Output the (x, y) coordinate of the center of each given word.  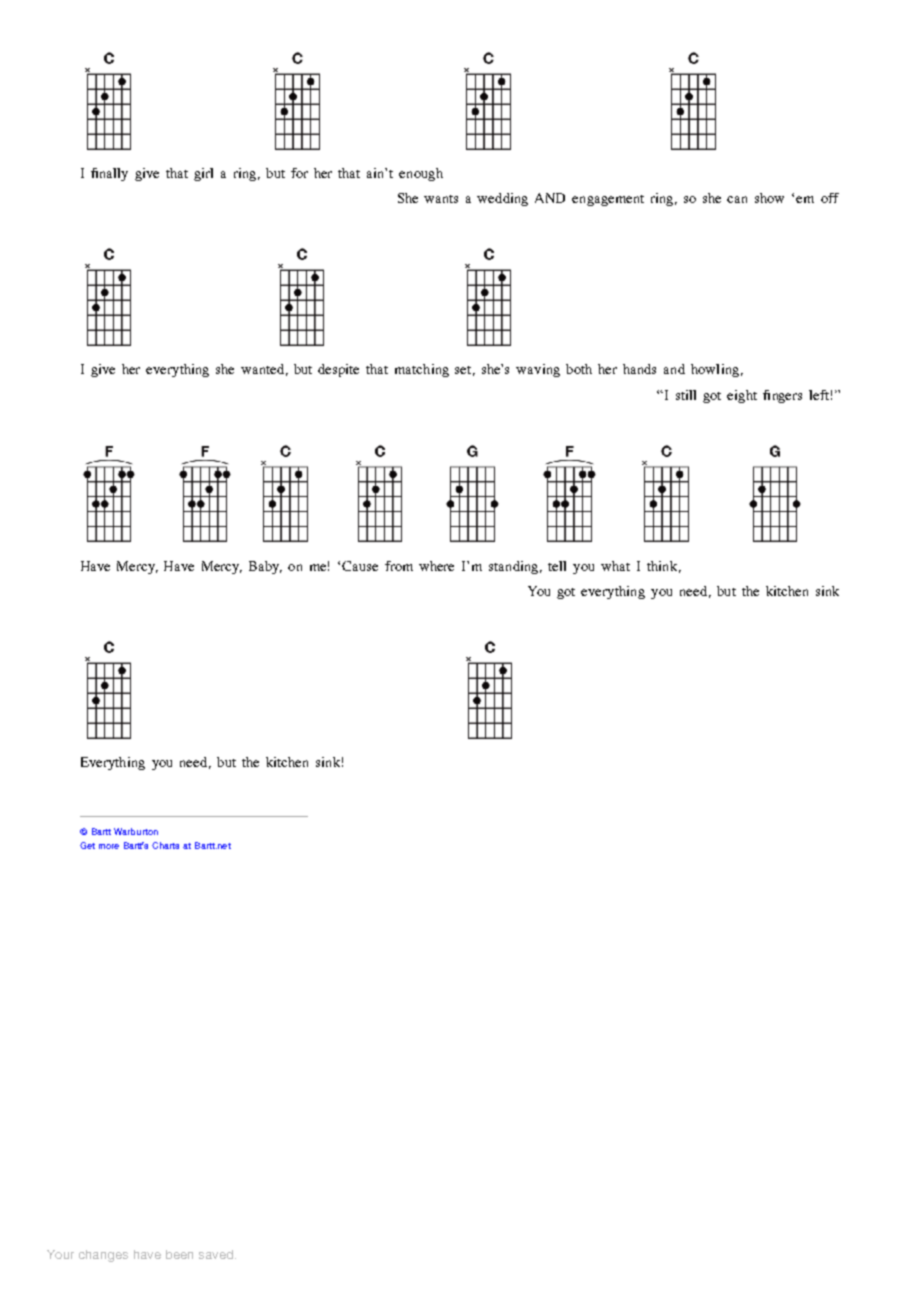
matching (422, 370)
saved (217, 1254)
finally (109, 174)
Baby (265, 567)
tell (557, 566)
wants (441, 199)
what (615, 566)
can (737, 199)
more (109, 846)
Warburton (136, 831)
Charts (165, 845)
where (436, 566)
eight (742, 396)
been (179, 1254)
